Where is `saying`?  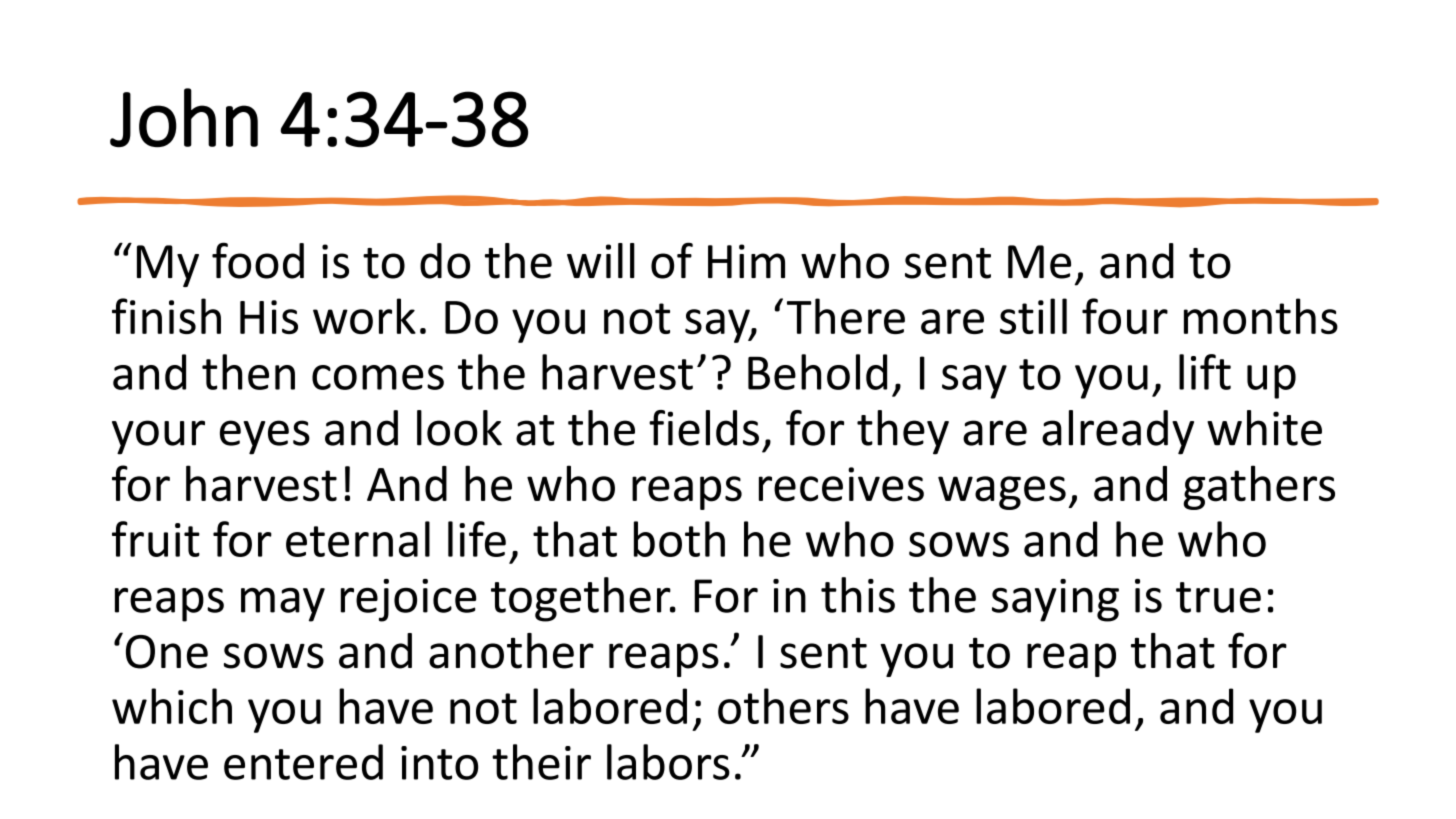 saying is located at coordinates (1055, 600).
